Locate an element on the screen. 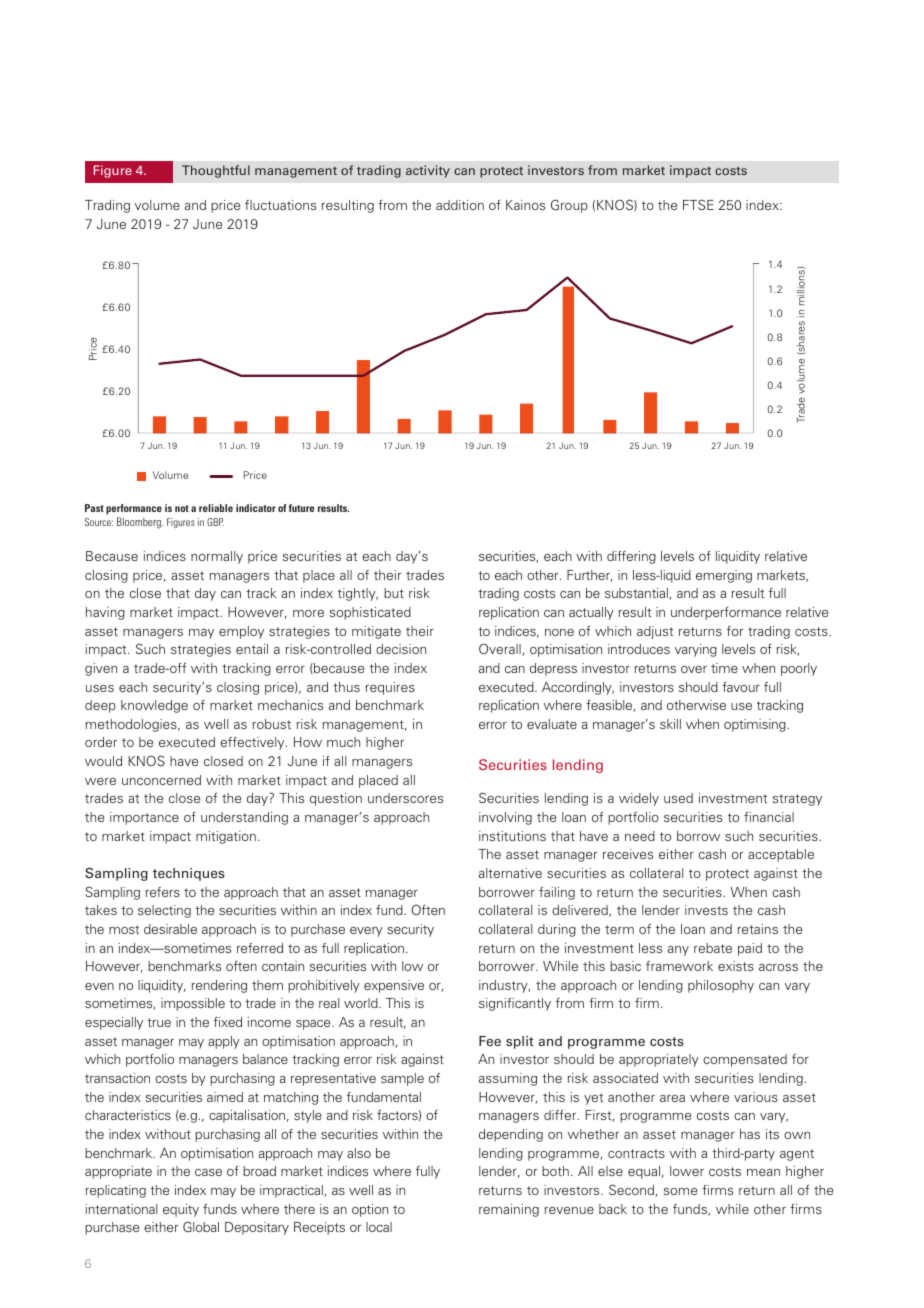 This screenshot has width=924, height=1308. Thoughtful is located at coordinates (216, 171).
